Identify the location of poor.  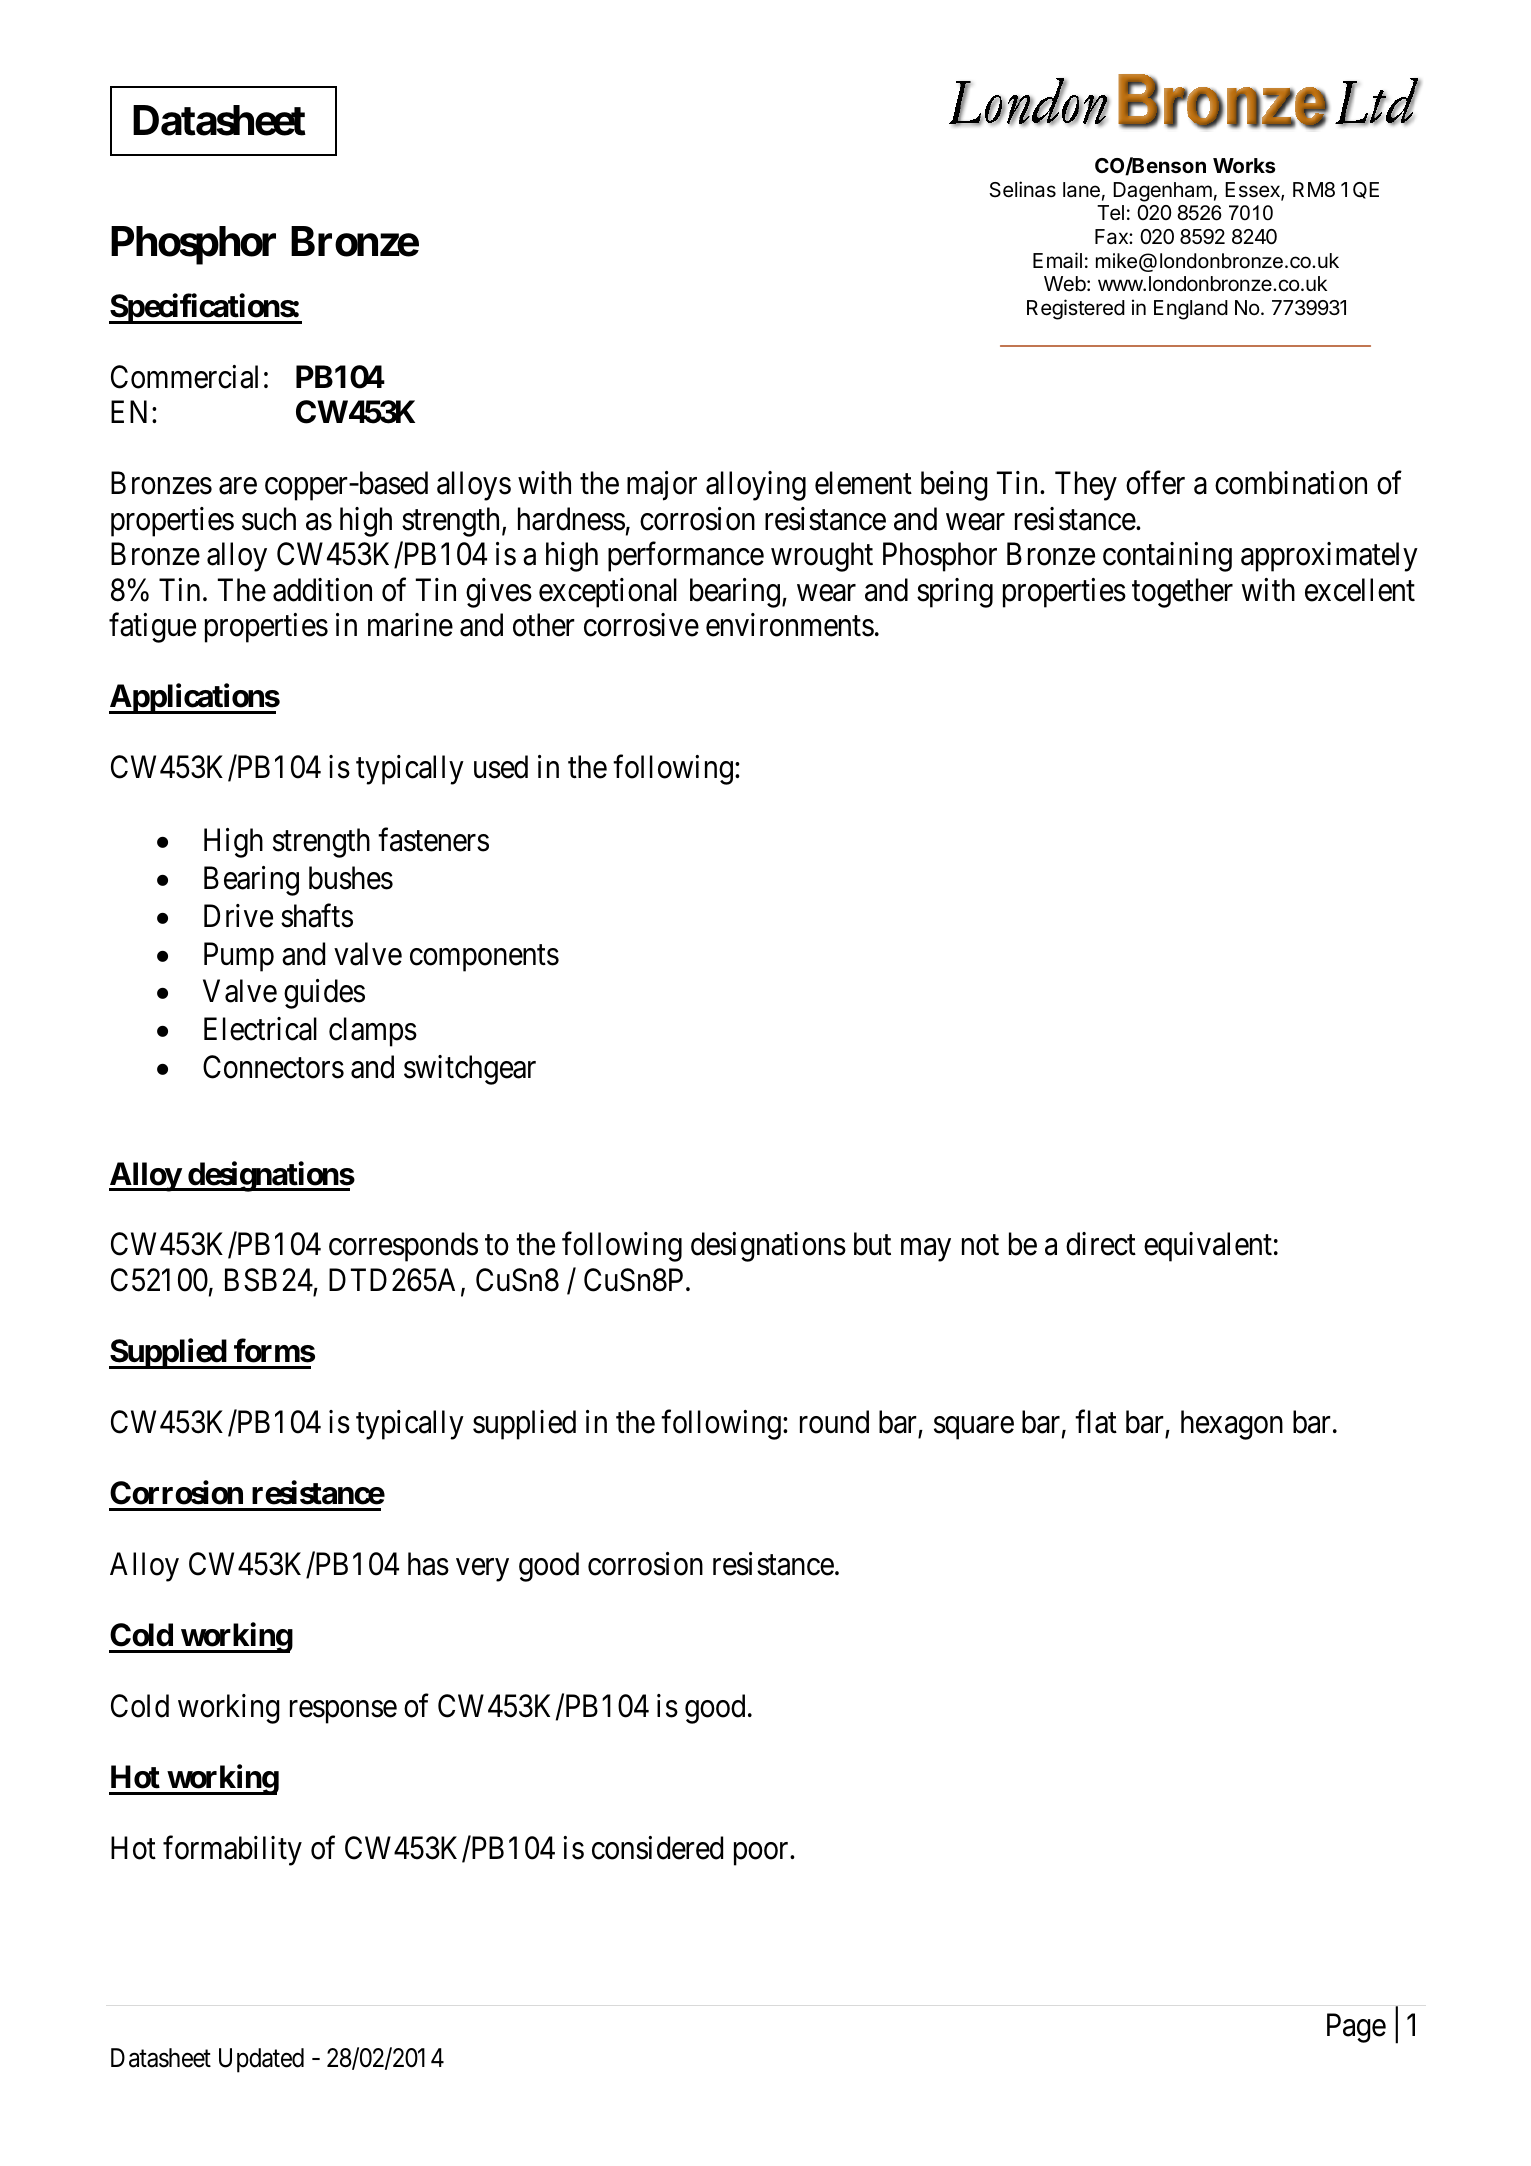
(762, 1854).
